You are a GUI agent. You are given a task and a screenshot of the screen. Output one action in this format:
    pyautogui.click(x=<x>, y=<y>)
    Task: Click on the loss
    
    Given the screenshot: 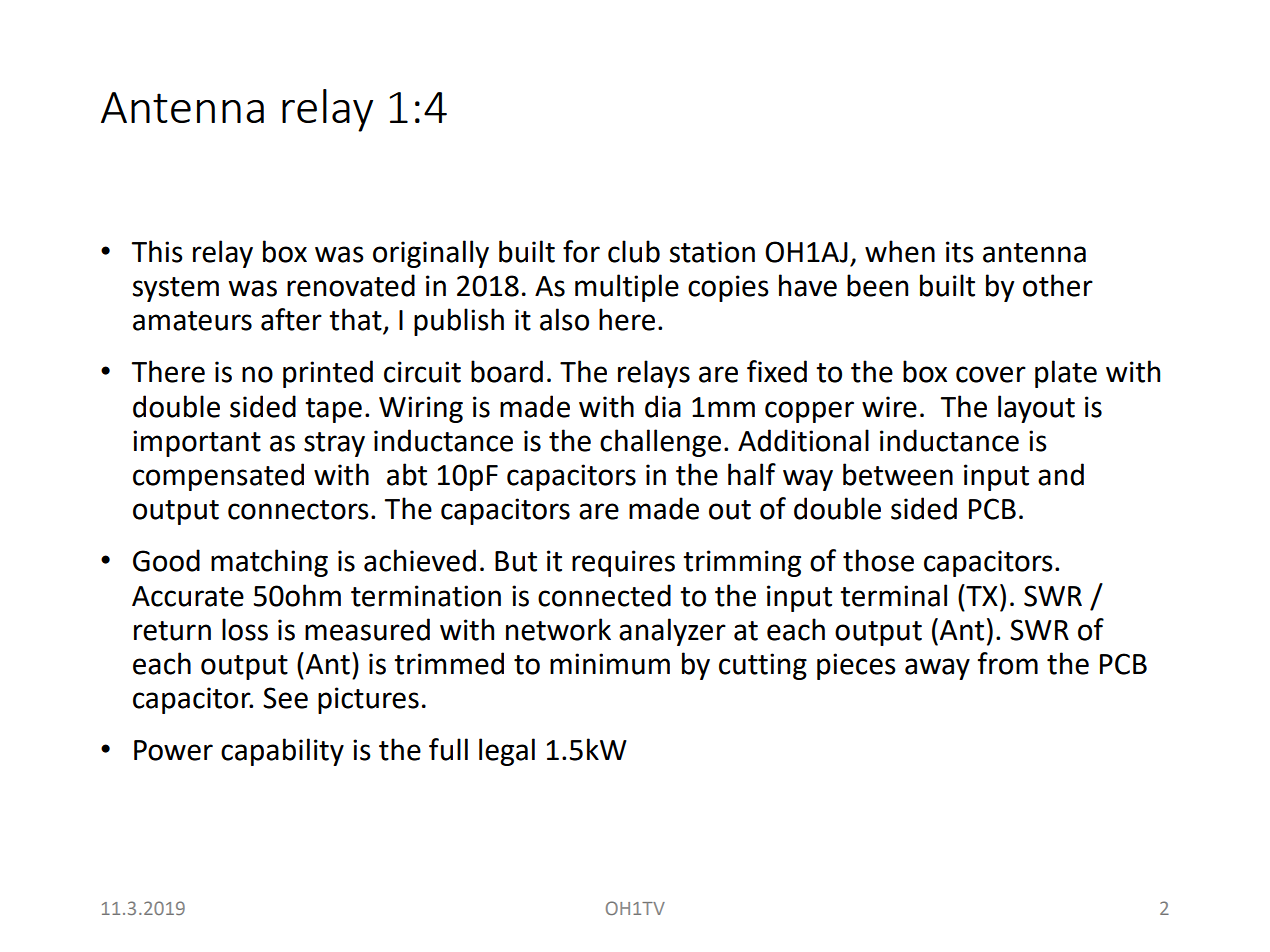 What is the action you would take?
    pyautogui.click(x=245, y=629)
